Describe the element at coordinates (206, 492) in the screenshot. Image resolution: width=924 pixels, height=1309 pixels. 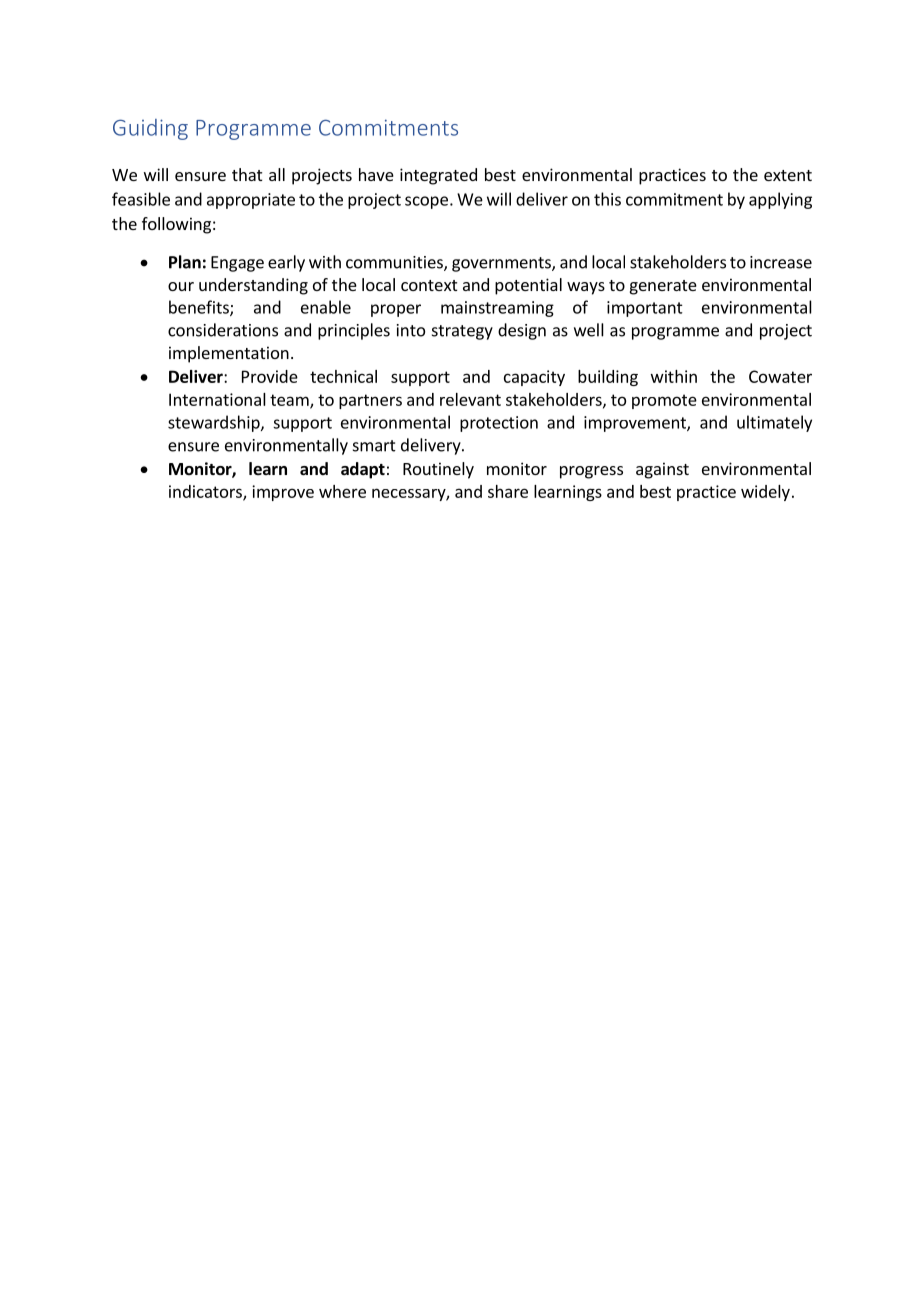
I see `indicators` at that location.
